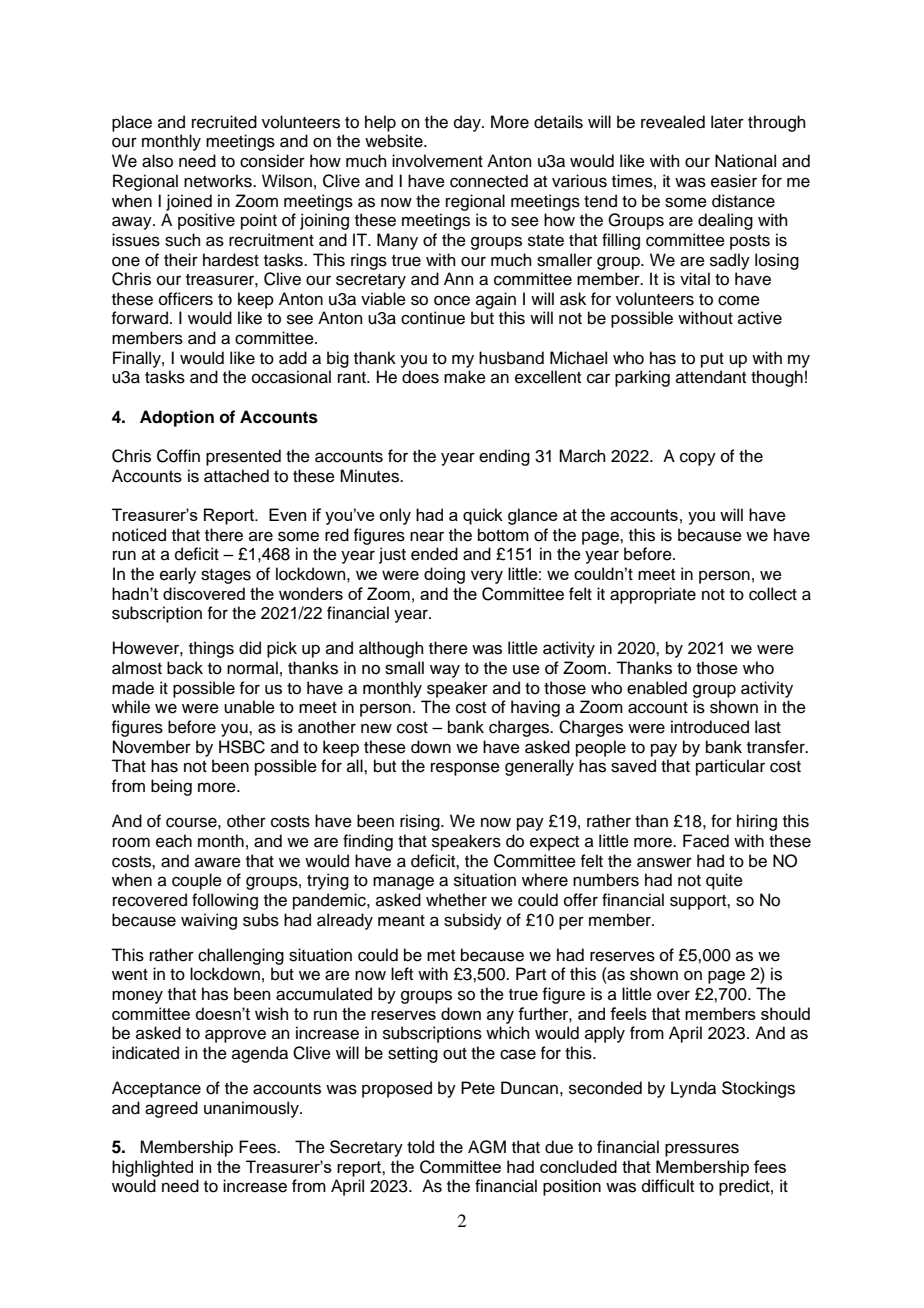  I want to click on Adoption, so click(177, 418).
